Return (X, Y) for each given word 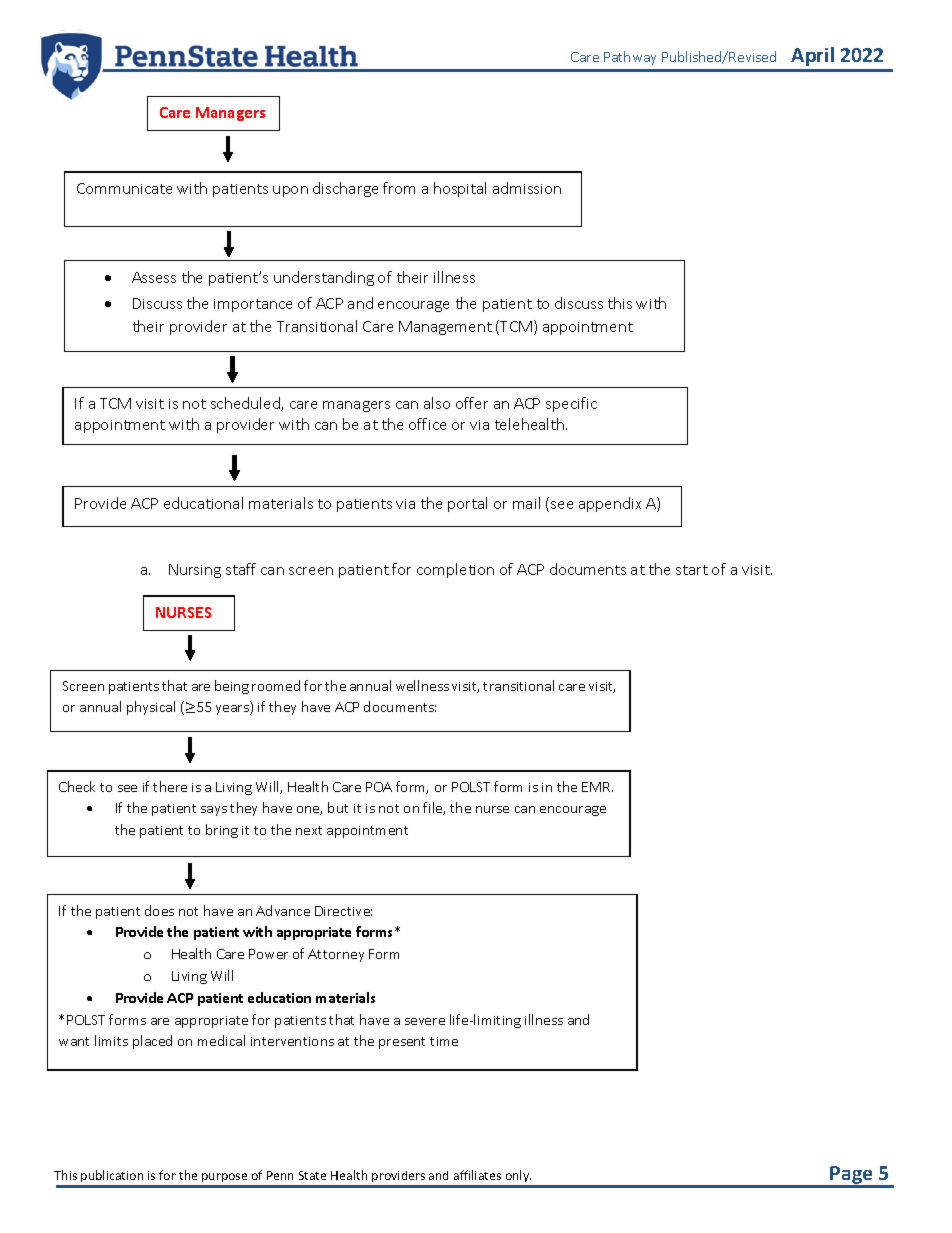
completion (455, 570)
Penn (280, 1175)
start (692, 570)
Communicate (124, 188)
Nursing (195, 571)
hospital (460, 189)
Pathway (630, 58)
